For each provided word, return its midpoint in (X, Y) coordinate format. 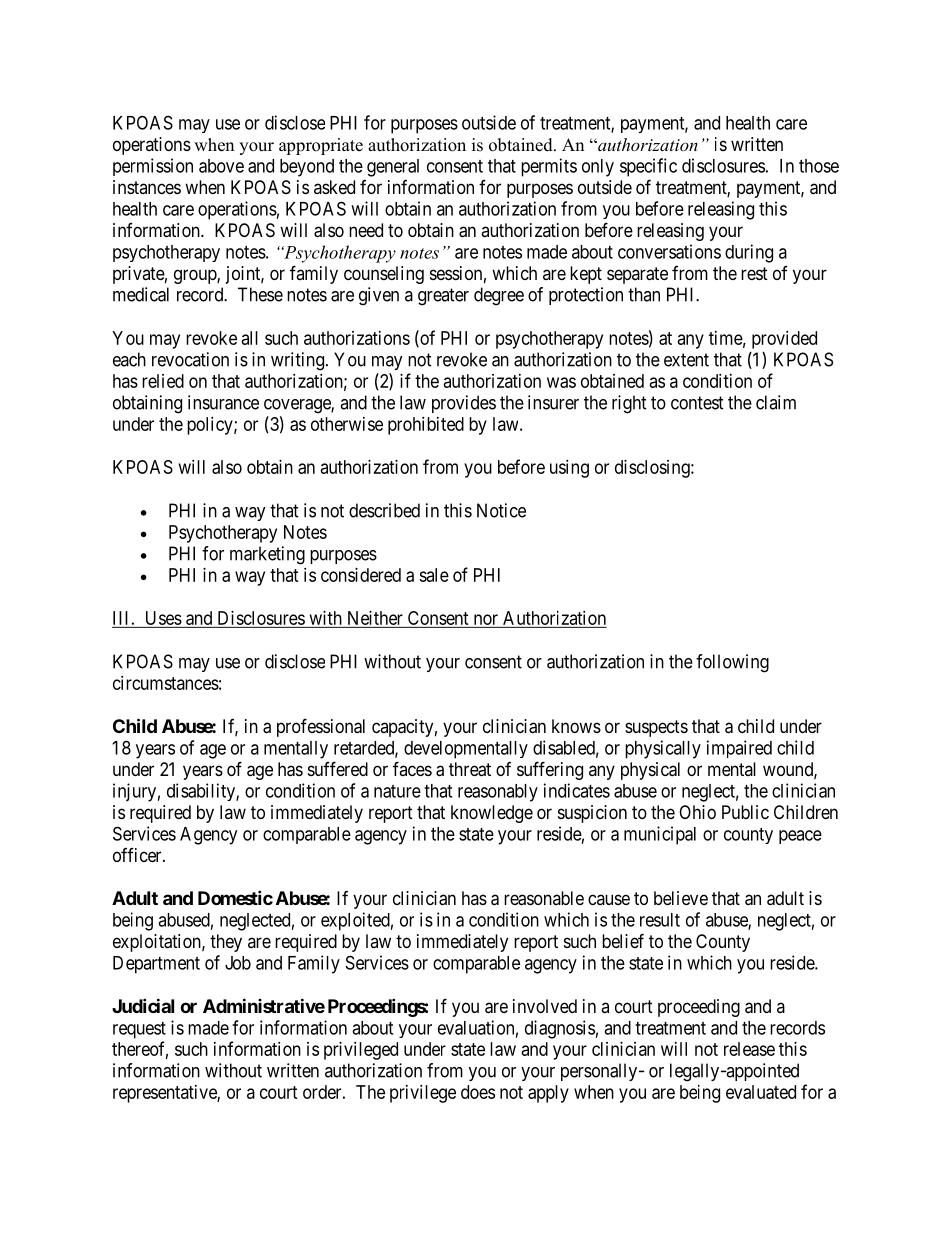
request (139, 1030)
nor (486, 619)
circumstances (166, 683)
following (732, 663)
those (819, 166)
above (221, 166)
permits (549, 167)
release (749, 1049)
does (478, 1092)
